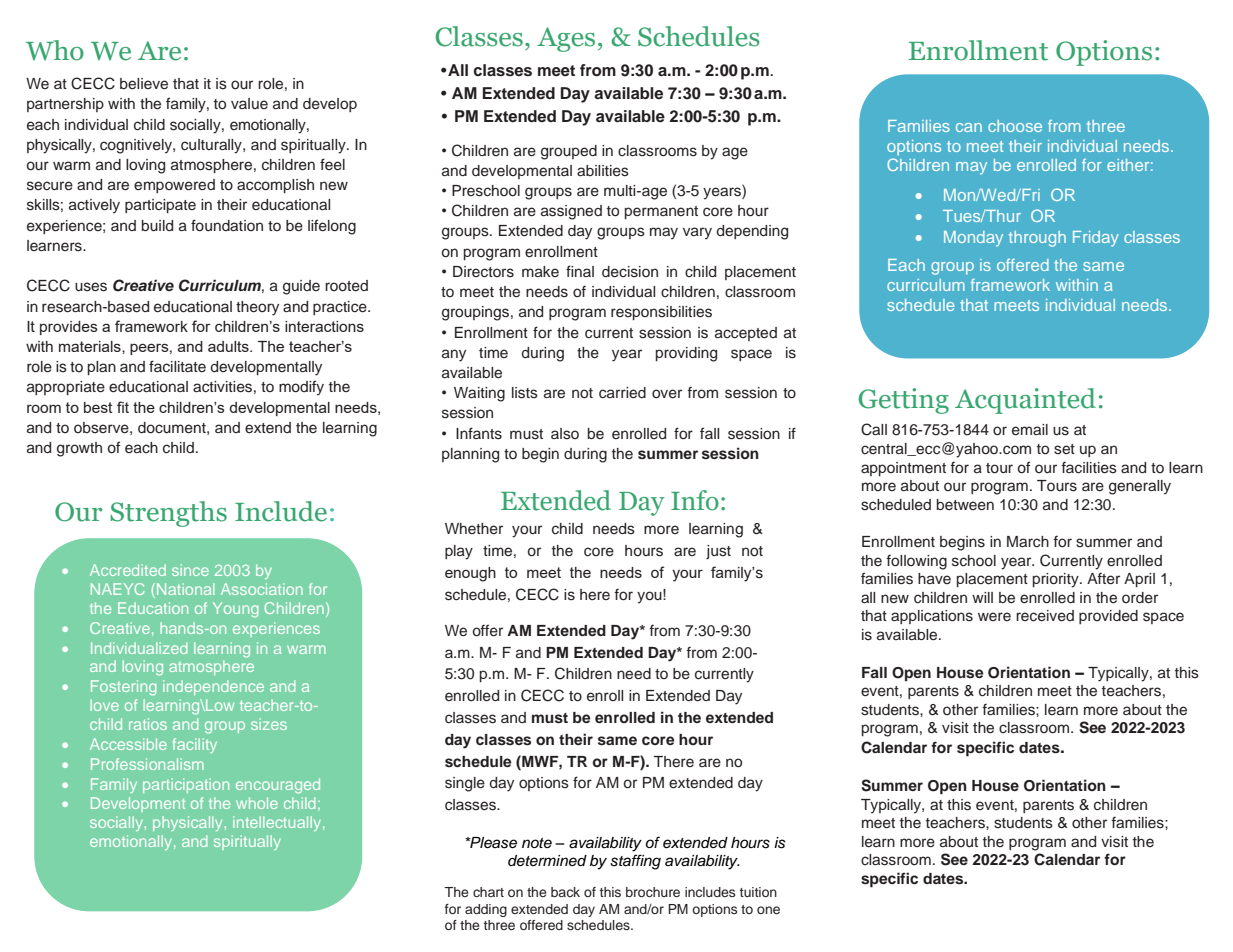 This image has width=1233, height=952. I want to click on facilities, so click(1089, 467).
